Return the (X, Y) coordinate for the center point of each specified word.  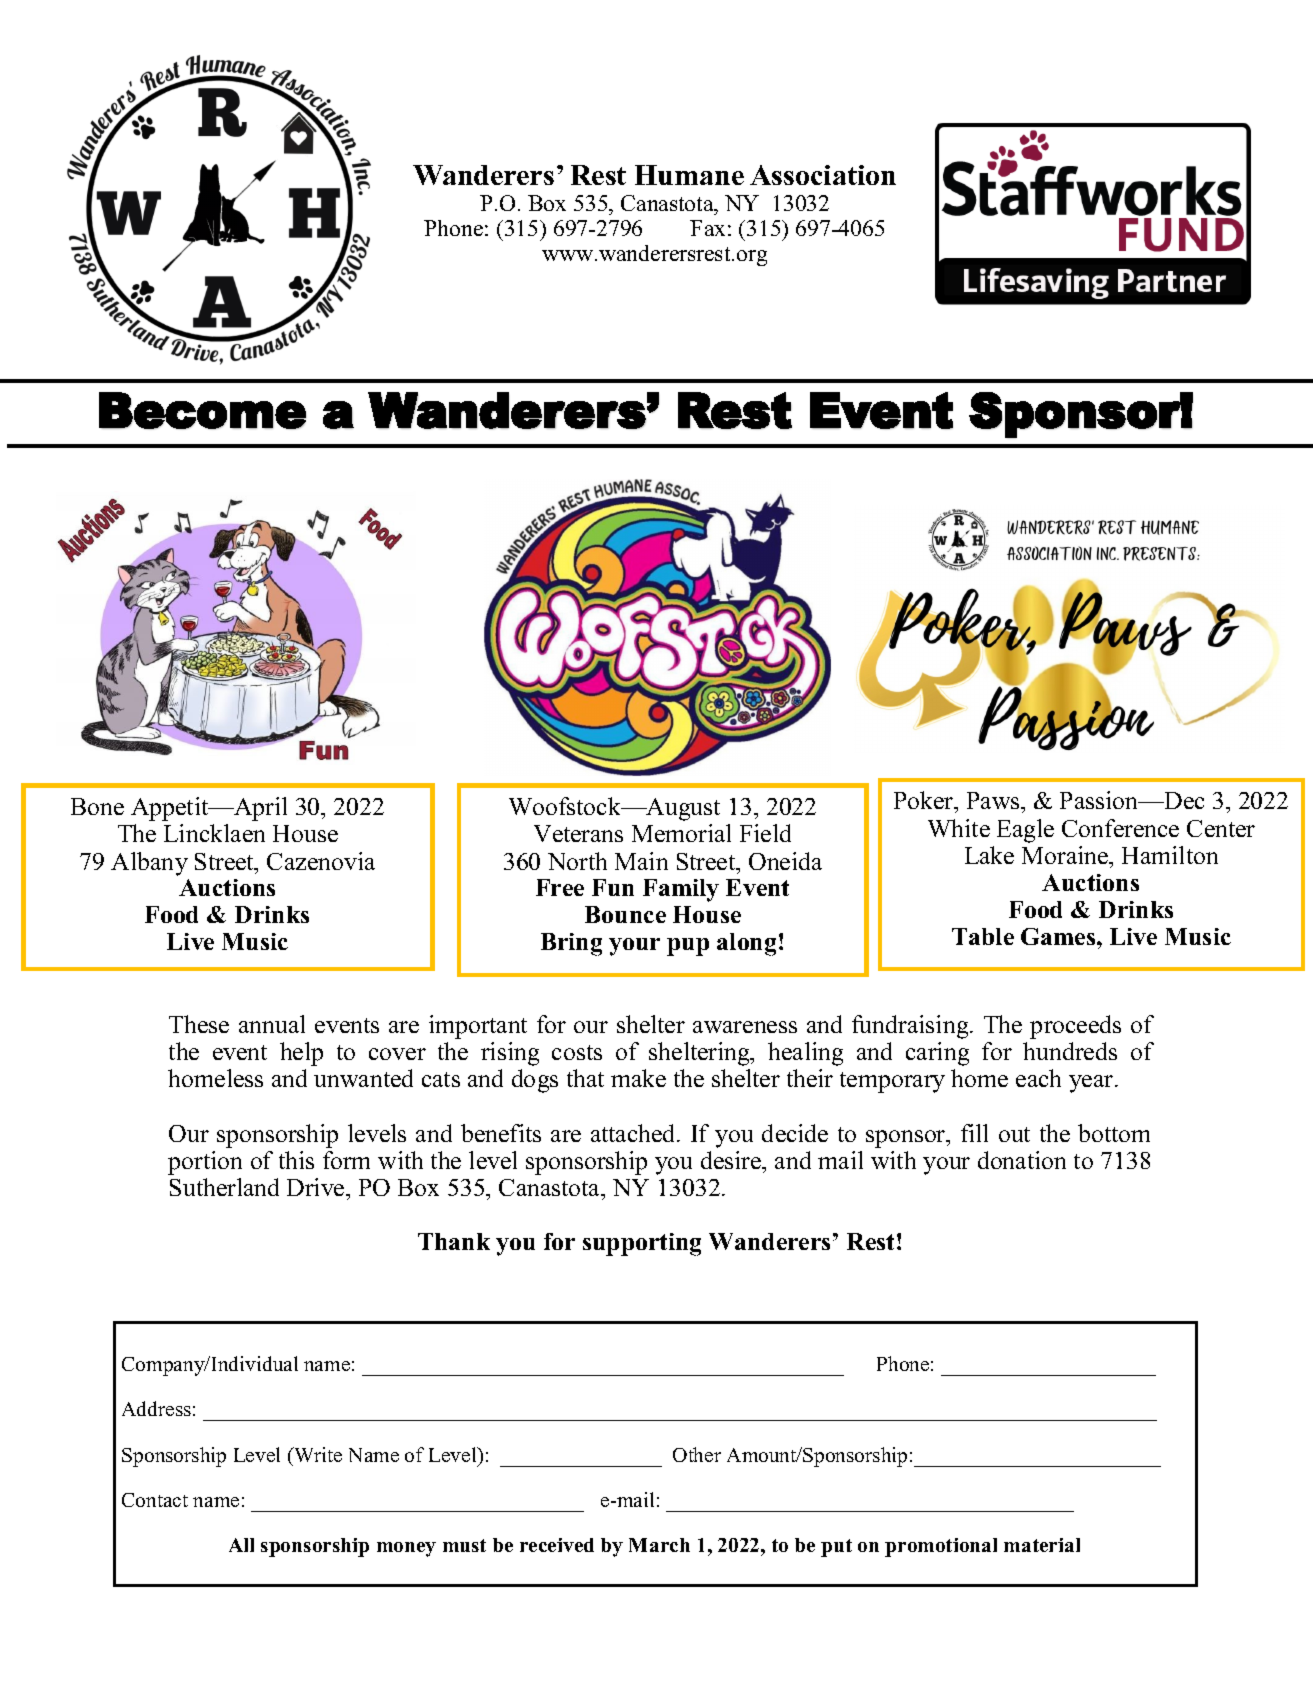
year (1092, 1084)
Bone (97, 806)
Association (823, 175)
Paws (994, 800)
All (241, 1545)
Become (202, 410)
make (638, 1078)
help (301, 1054)
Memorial (681, 833)
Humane (689, 175)
